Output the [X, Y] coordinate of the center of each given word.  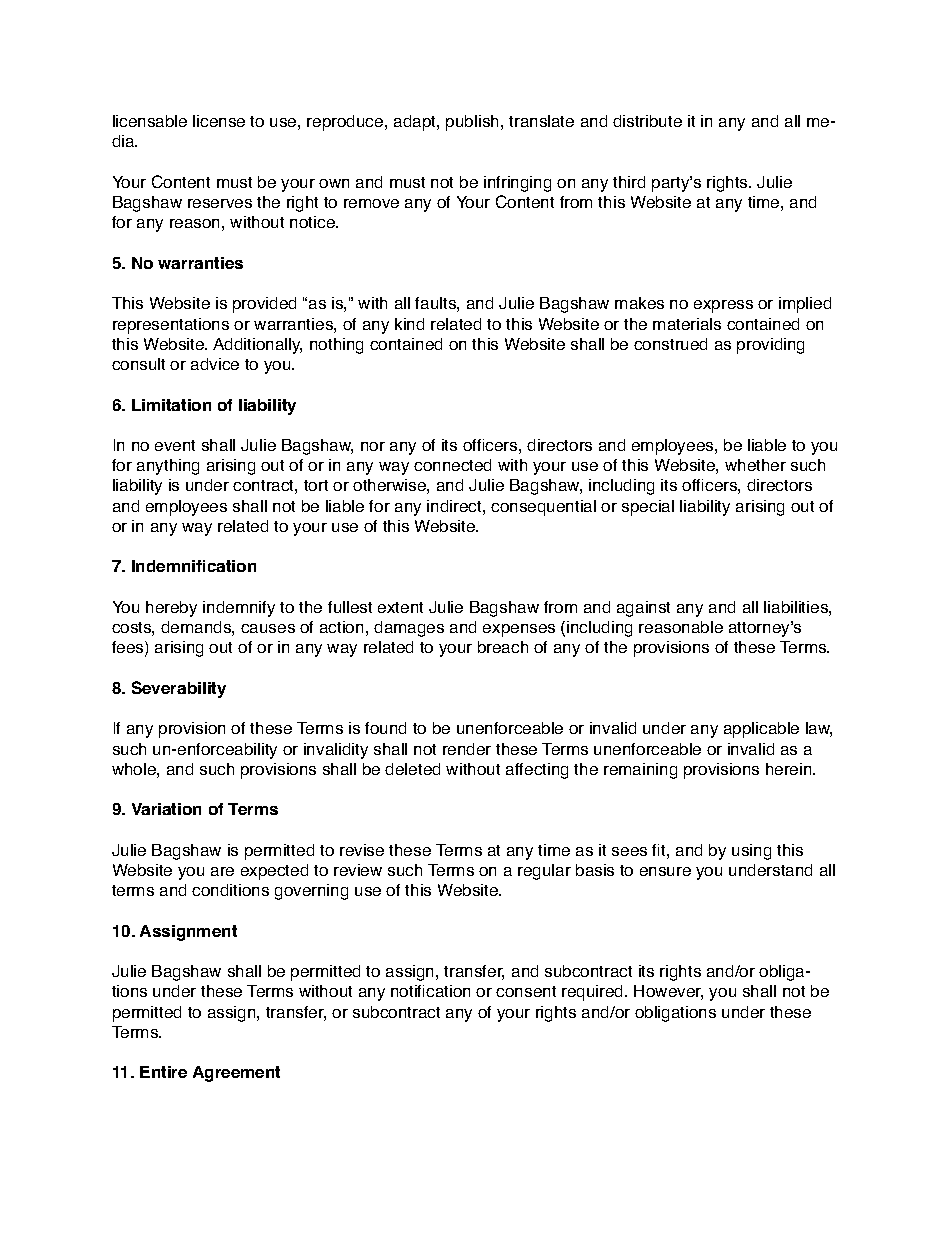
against [643, 609]
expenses [519, 630]
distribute [647, 121]
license [219, 121]
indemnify [239, 609]
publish [472, 123]
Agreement [236, 1074]
